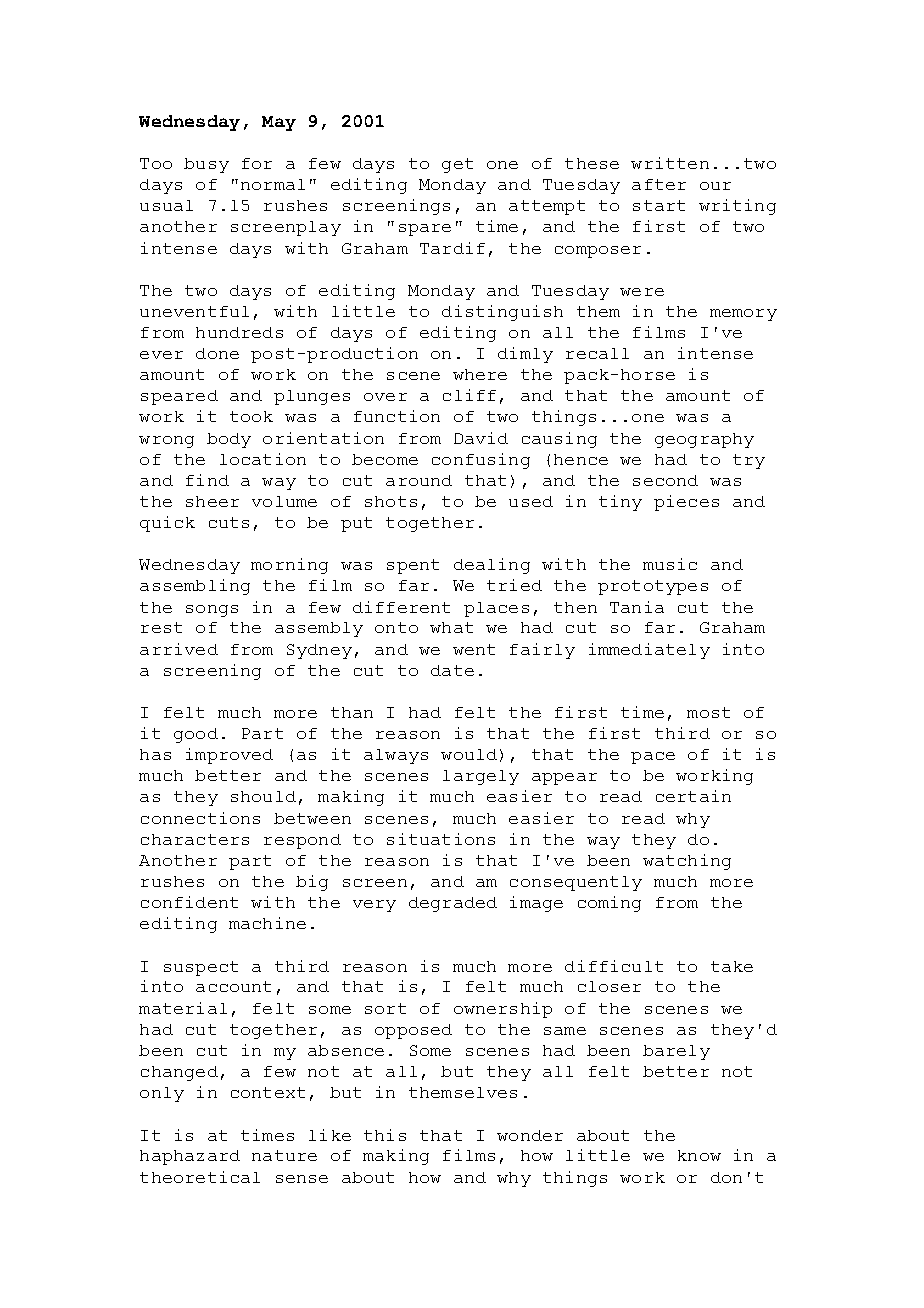 This screenshot has width=924, height=1308. Describe the element at coordinates (385, 1135) in the screenshot. I see `this` at that location.
